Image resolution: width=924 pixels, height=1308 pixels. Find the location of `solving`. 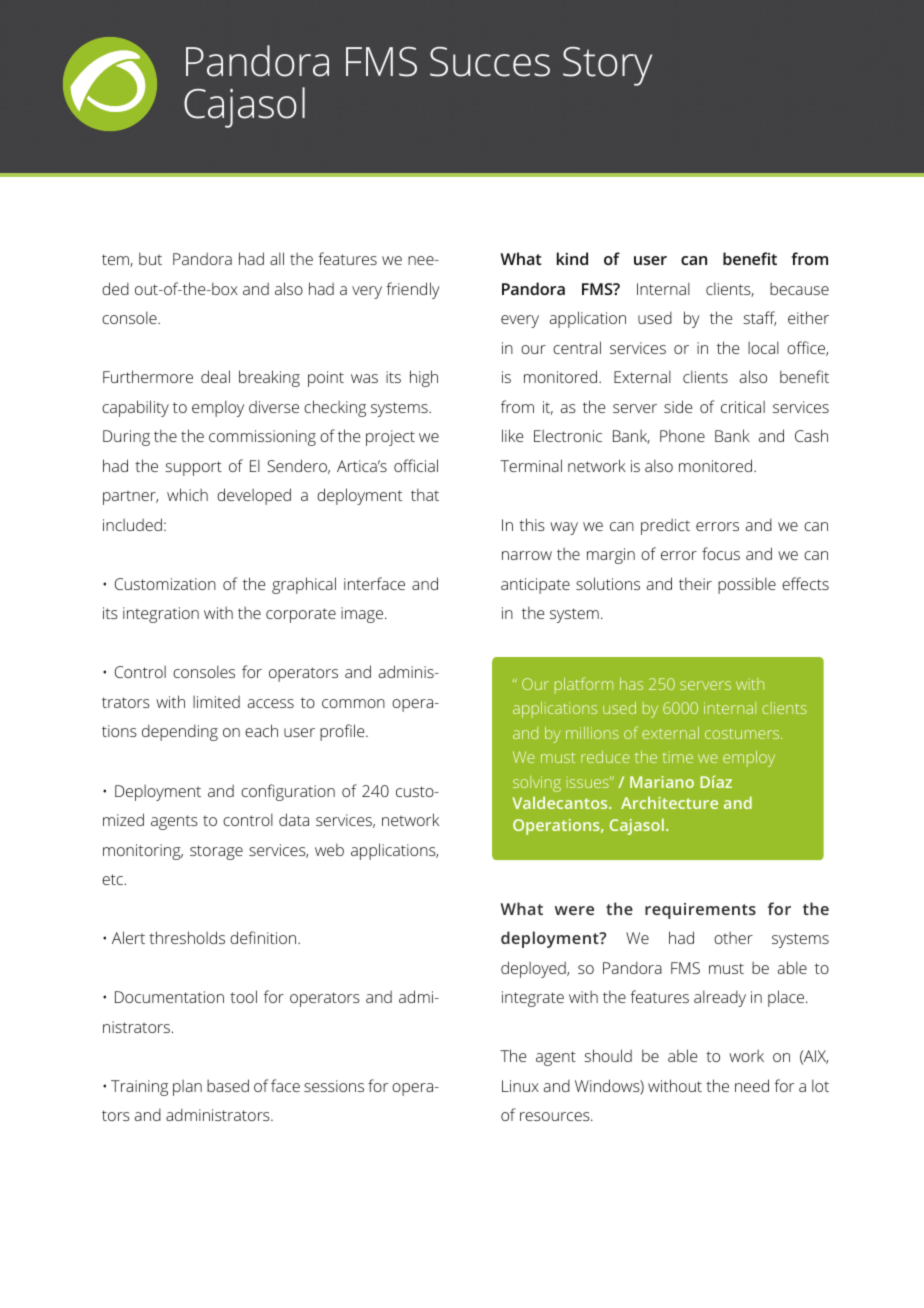

solving is located at coordinates (537, 784).
